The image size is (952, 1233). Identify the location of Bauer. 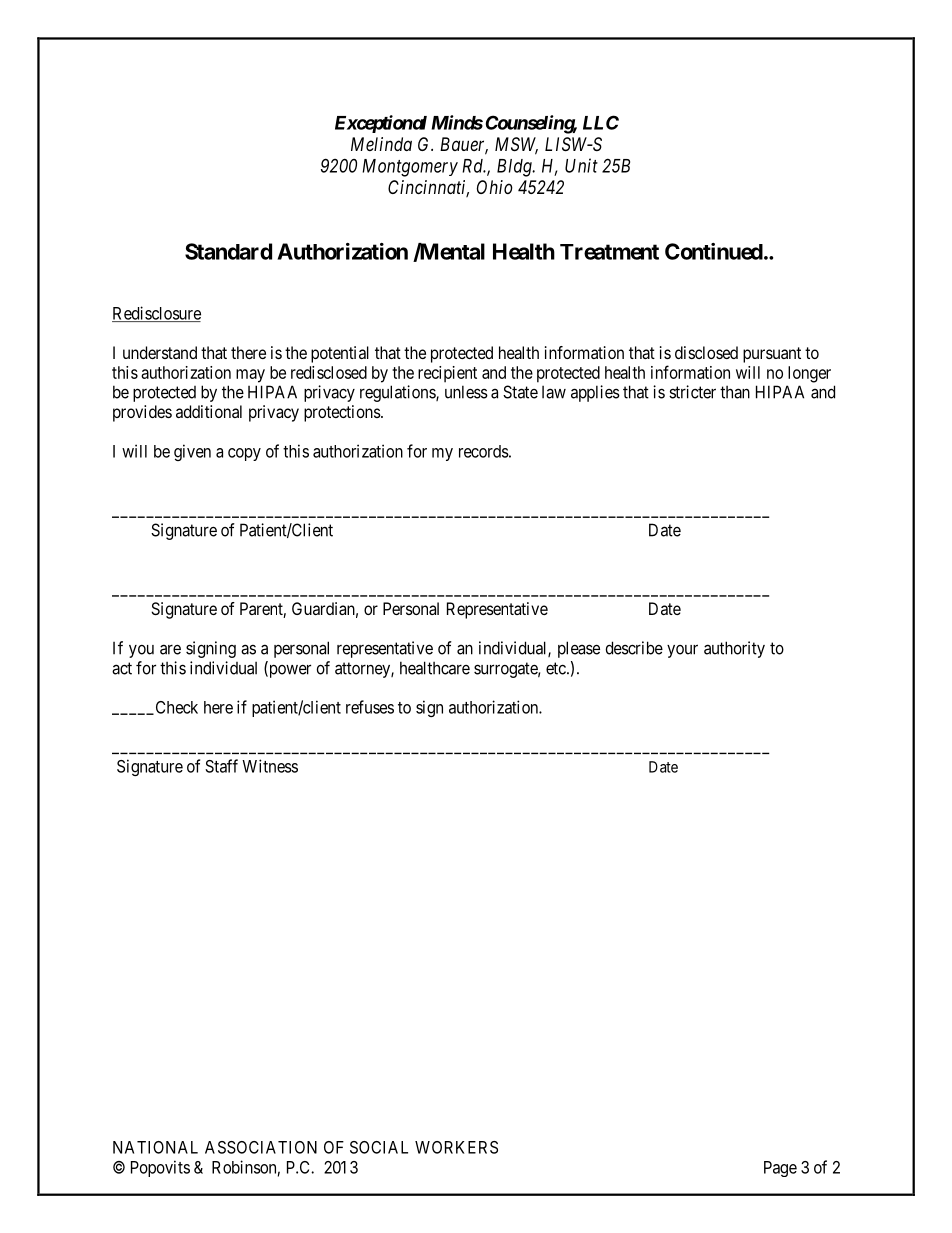
(464, 145).
